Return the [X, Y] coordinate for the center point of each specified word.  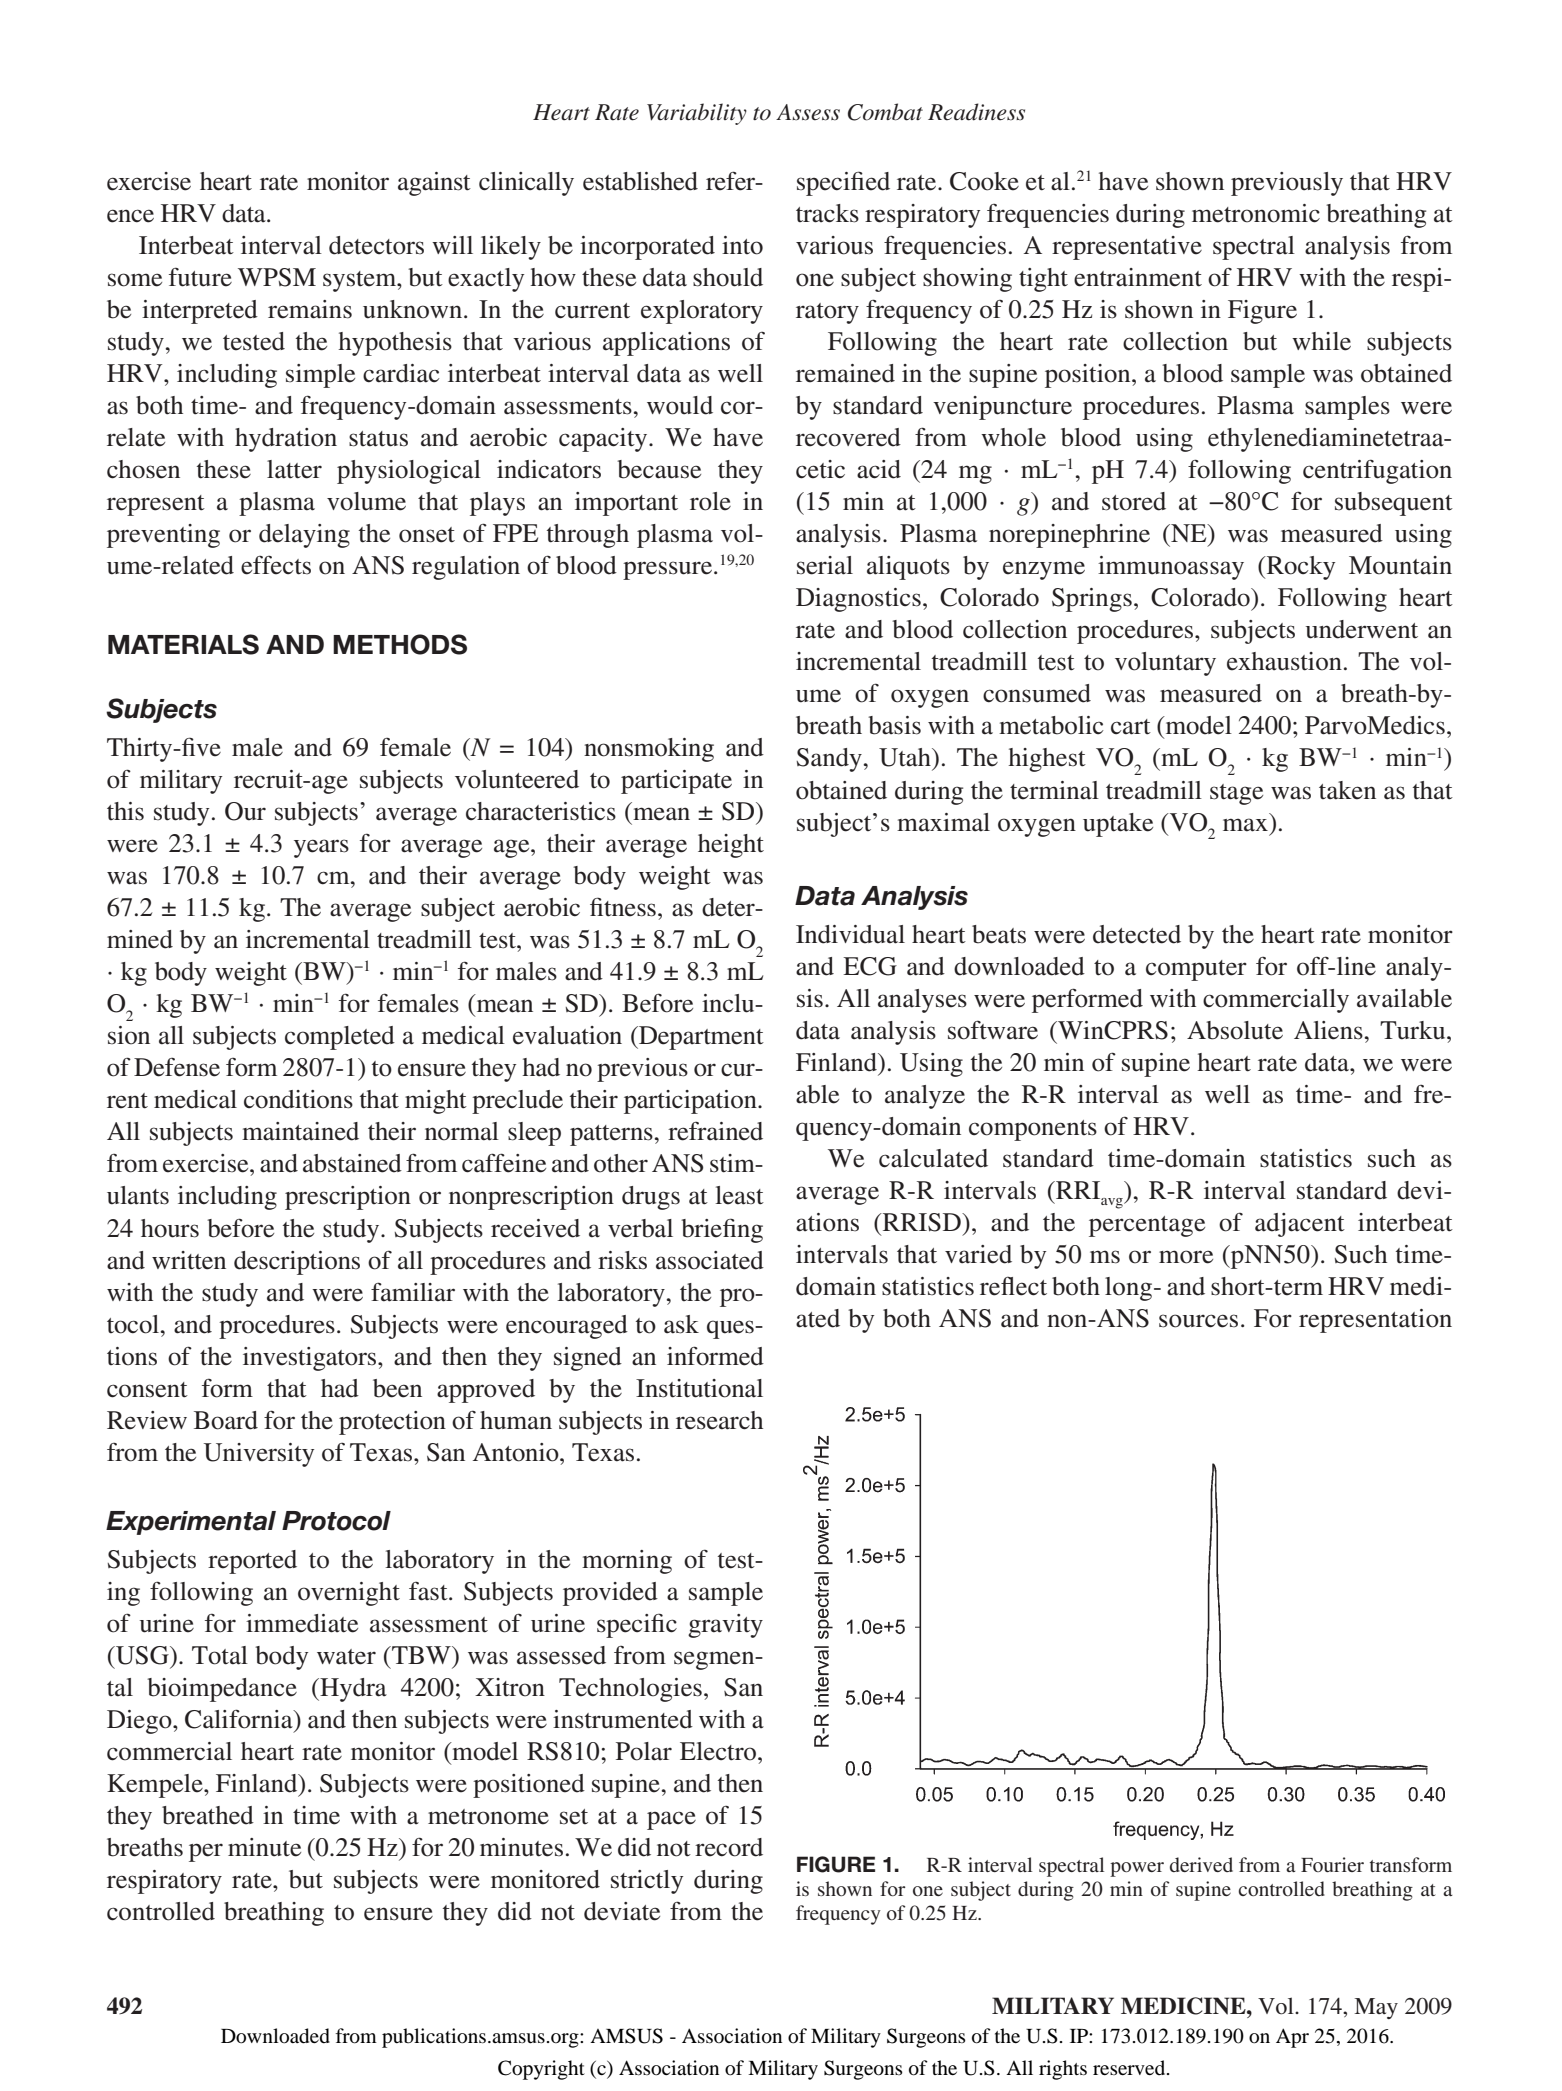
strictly [647, 1882]
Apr [1292, 2038]
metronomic [1256, 213]
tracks [827, 213]
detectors [376, 245]
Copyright [541, 2070]
